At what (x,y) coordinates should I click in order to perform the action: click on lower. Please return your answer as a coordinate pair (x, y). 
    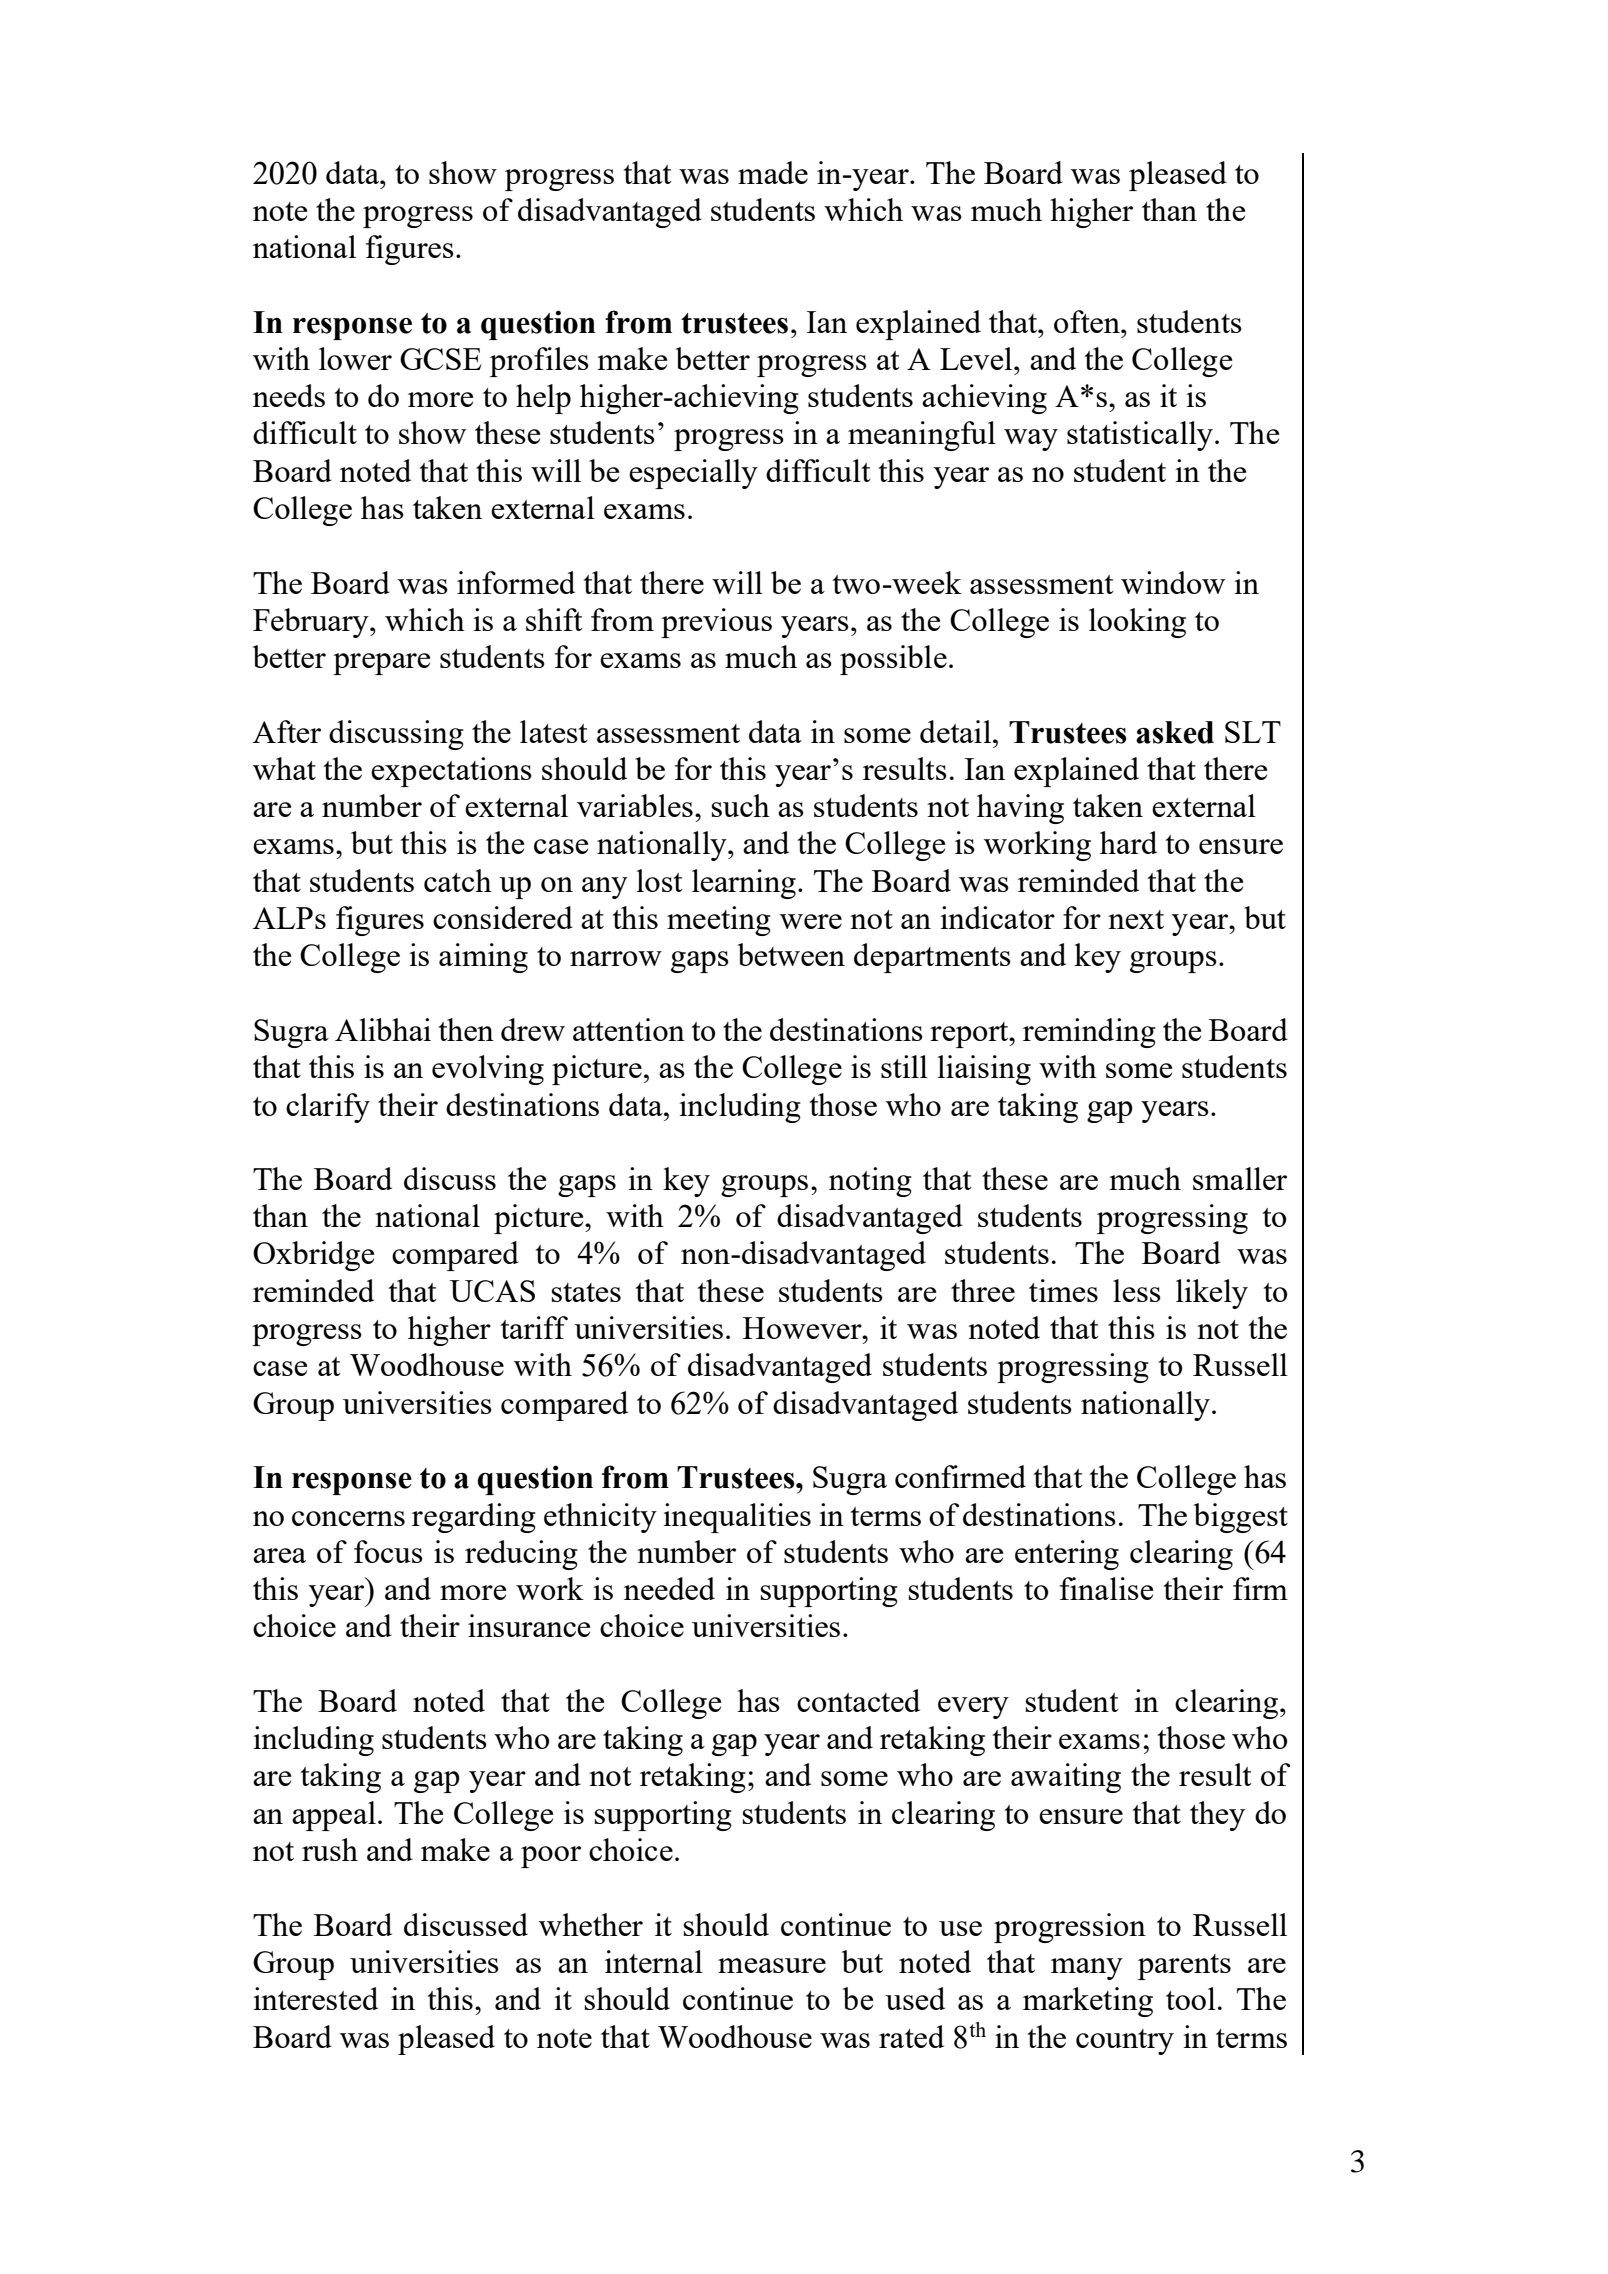
    Looking at the image, I should click on (355, 358).
